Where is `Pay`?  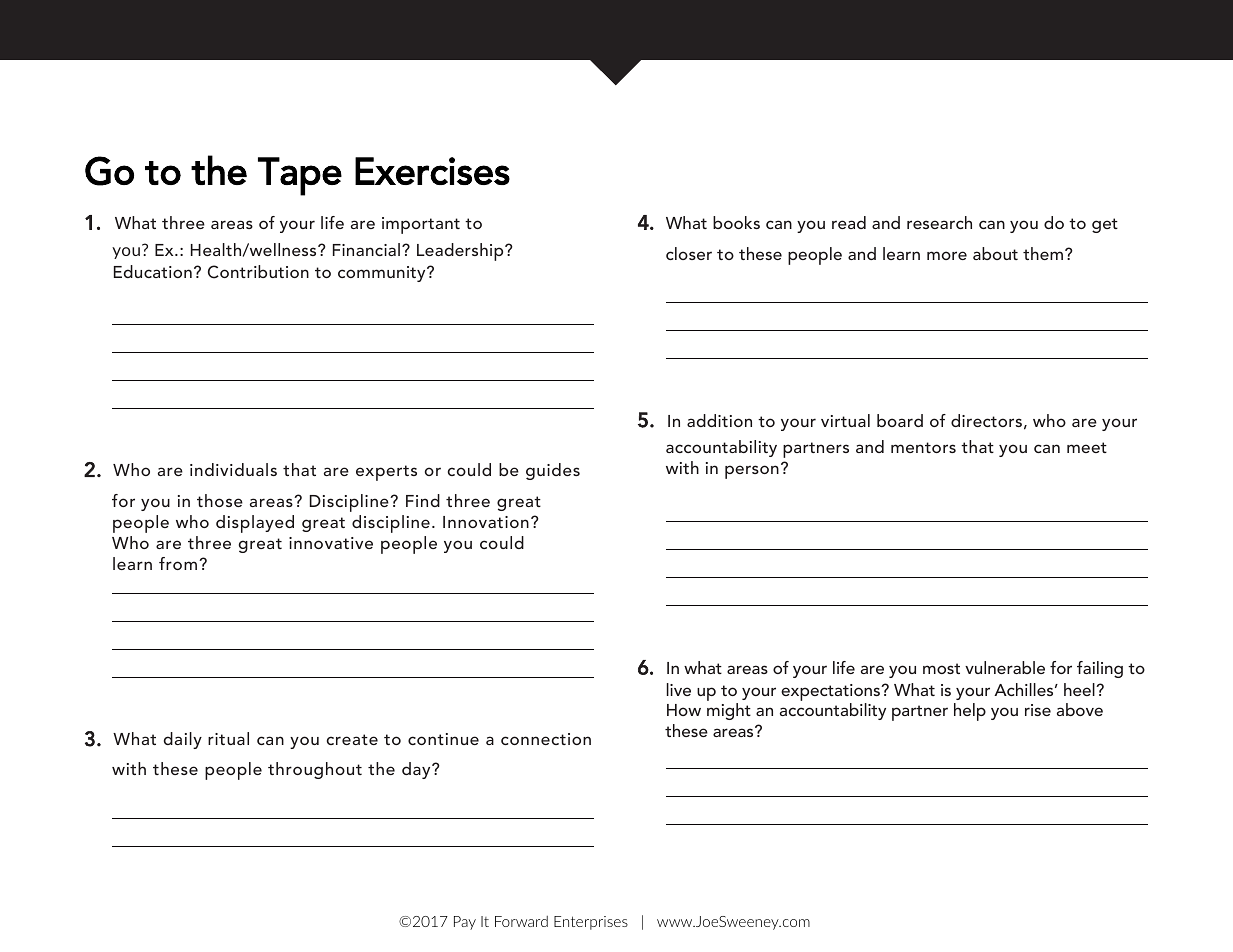
Pay is located at coordinates (465, 923).
